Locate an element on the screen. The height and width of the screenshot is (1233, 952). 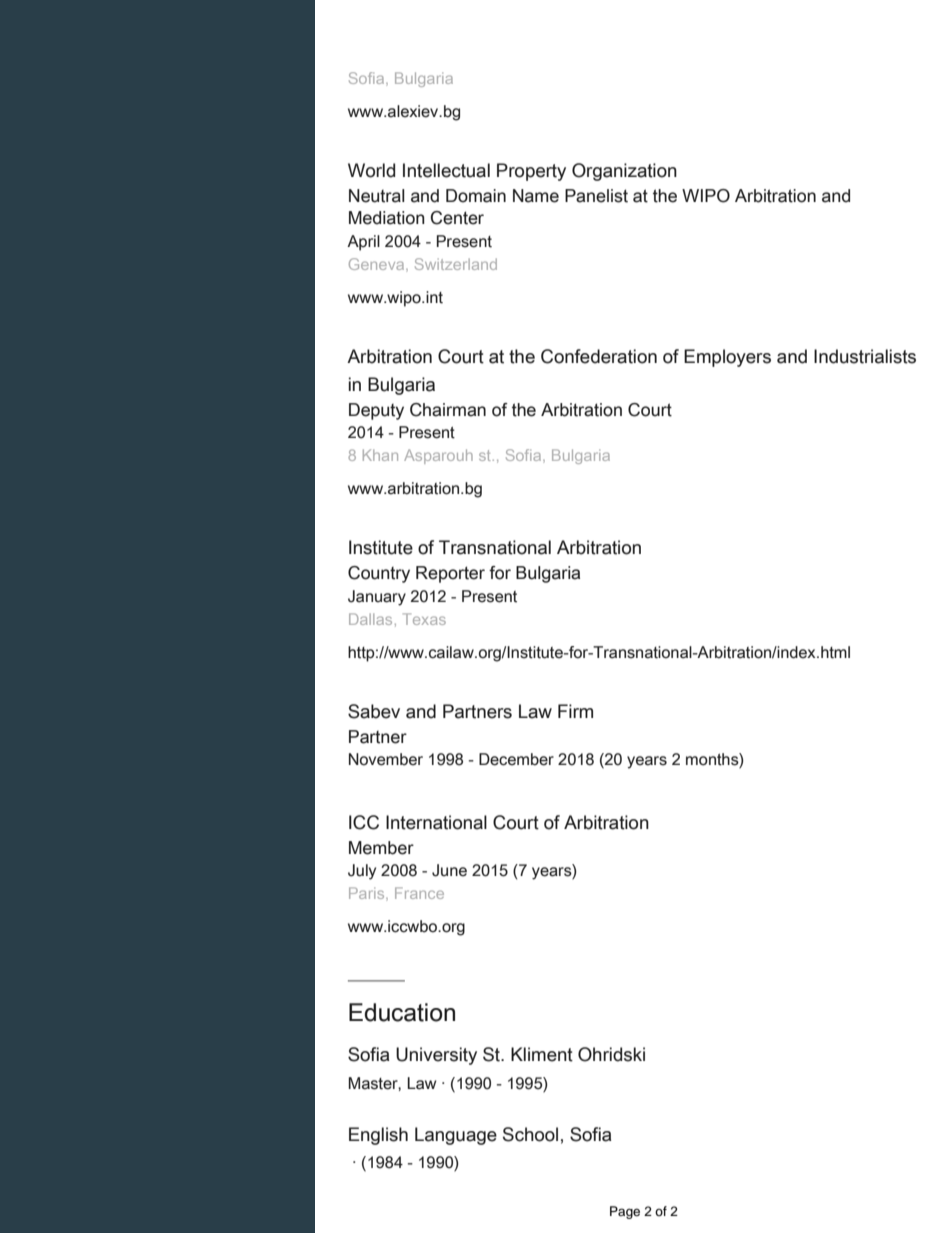
Firm is located at coordinates (575, 711).
